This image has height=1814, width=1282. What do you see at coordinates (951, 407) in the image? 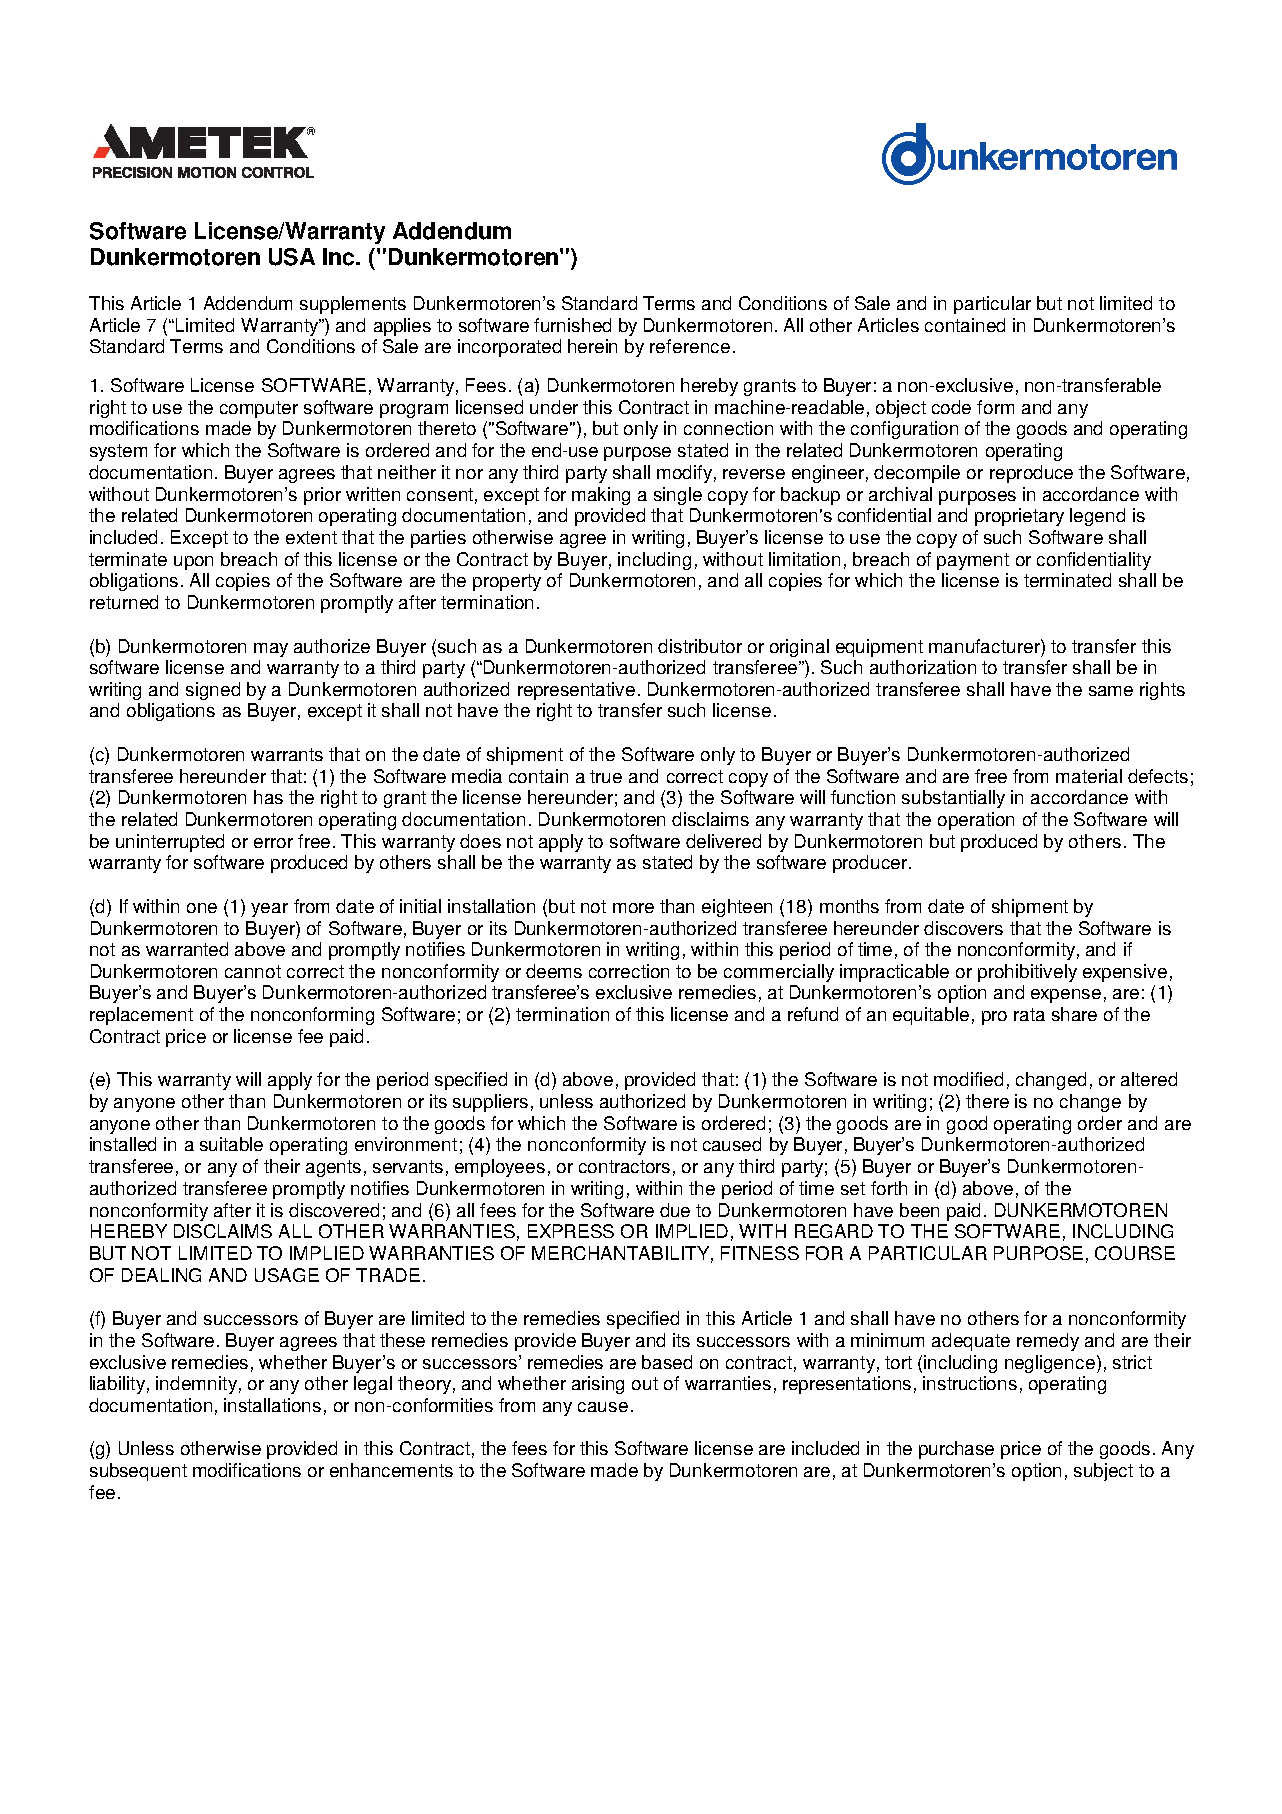
I see `code` at bounding box center [951, 407].
